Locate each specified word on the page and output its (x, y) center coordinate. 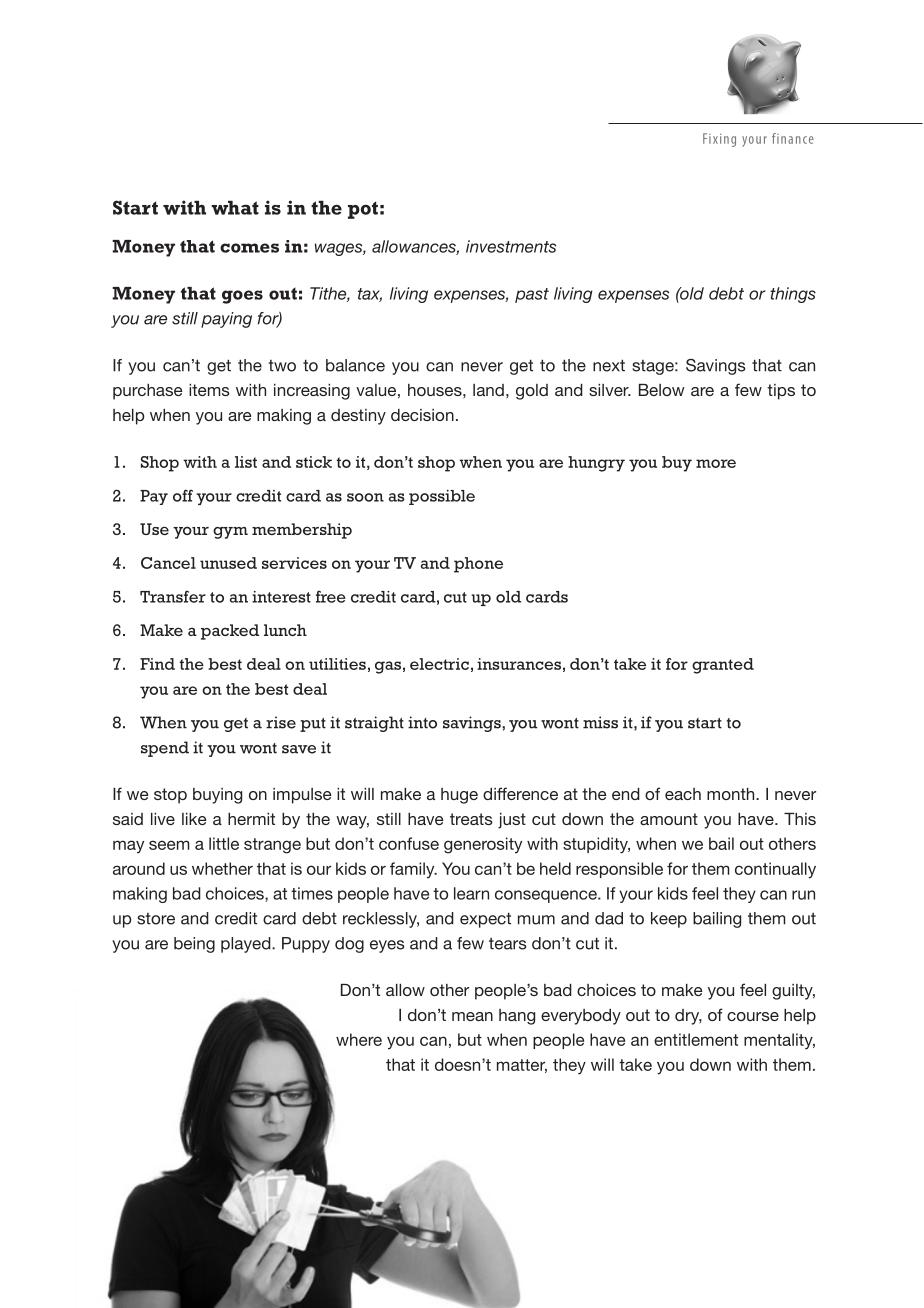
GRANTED (723, 666)
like (194, 819)
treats (471, 819)
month (732, 794)
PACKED (230, 632)
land (488, 390)
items (209, 390)
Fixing (719, 140)
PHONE (478, 565)
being (194, 945)
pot (363, 210)
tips (781, 392)
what (235, 208)
